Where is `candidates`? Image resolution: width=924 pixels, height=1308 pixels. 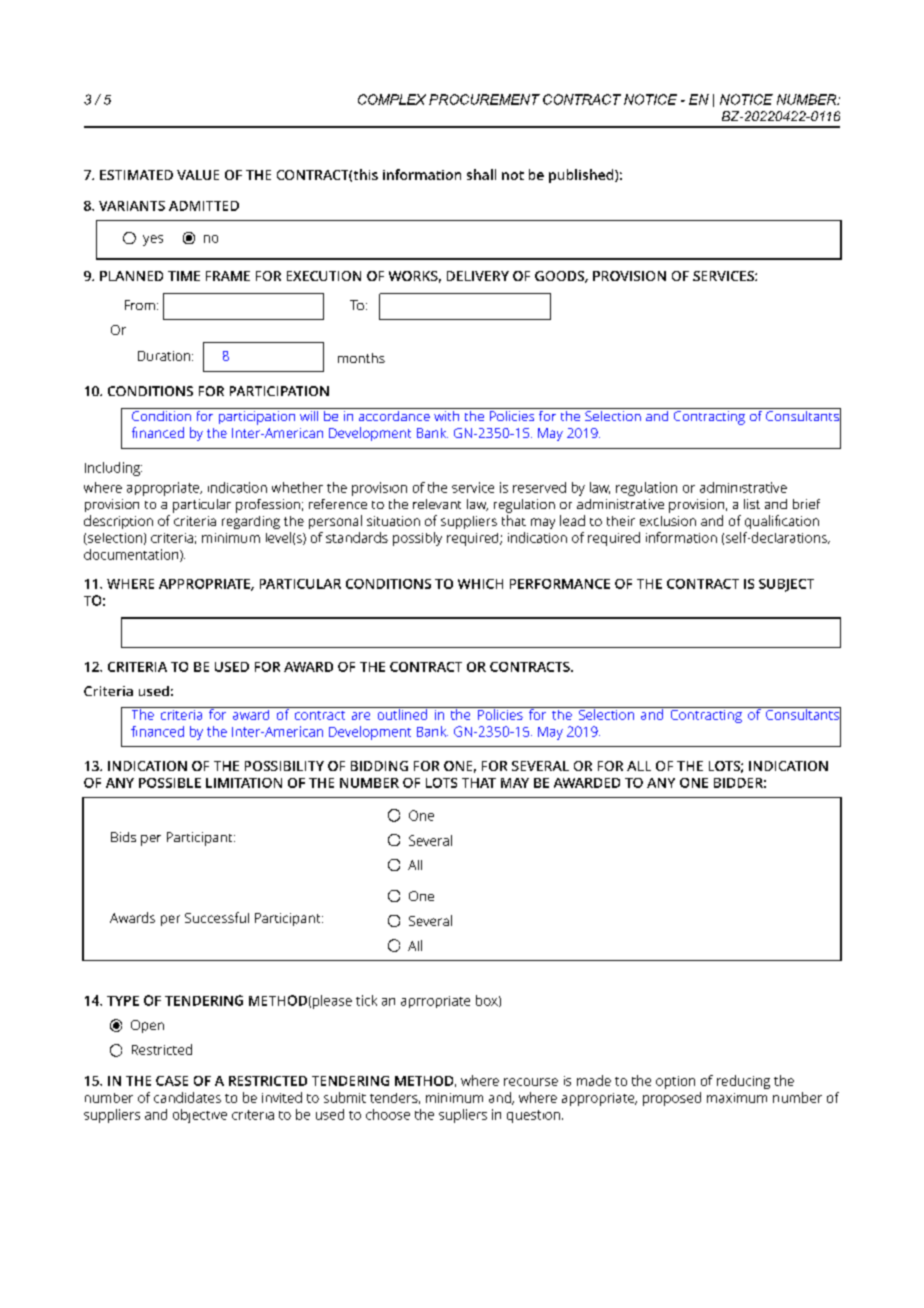 candidates is located at coordinates (187, 1097).
